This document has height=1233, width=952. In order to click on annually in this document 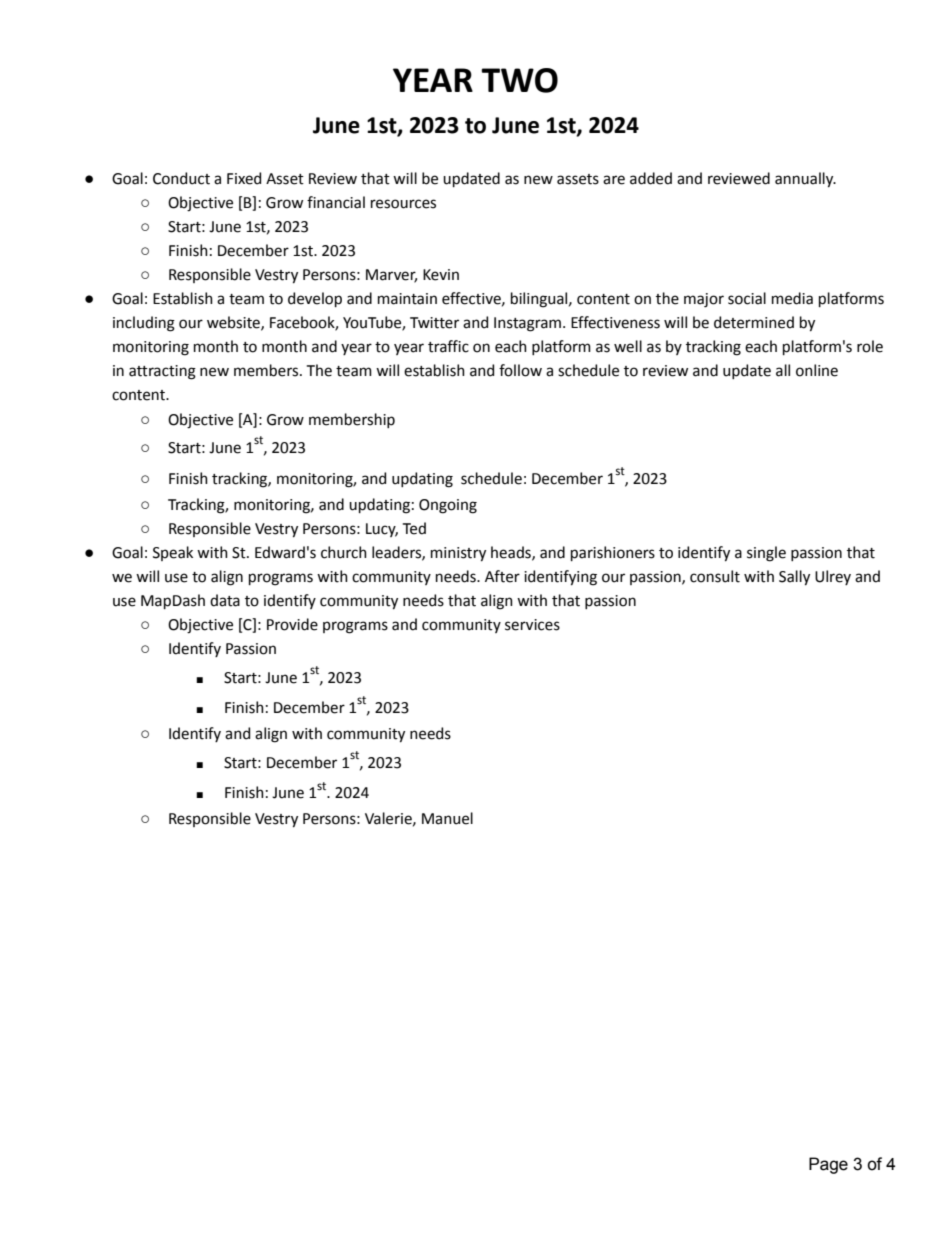, I will do `click(805, 180)`.
